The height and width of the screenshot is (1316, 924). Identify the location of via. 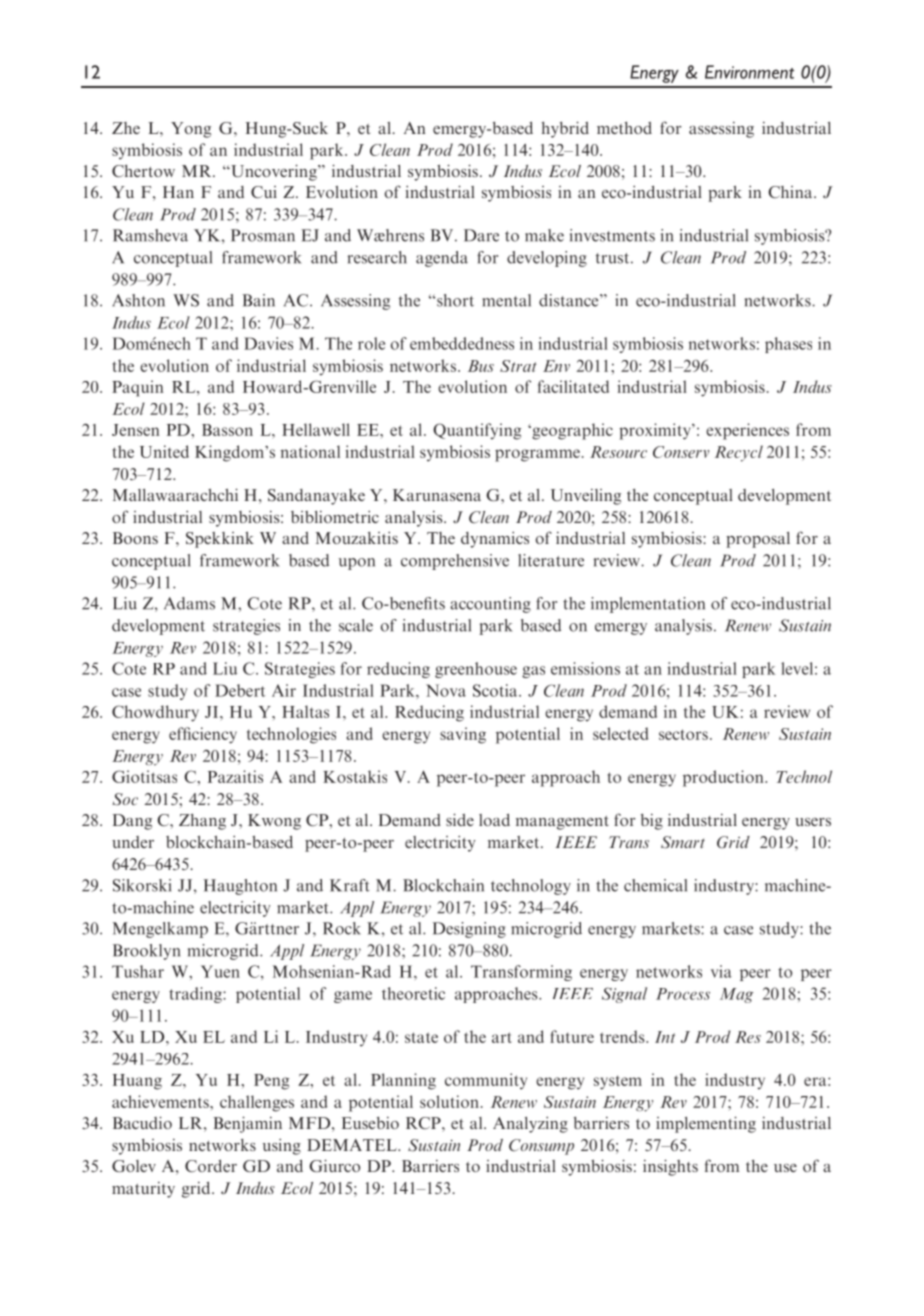
(721, 971).
